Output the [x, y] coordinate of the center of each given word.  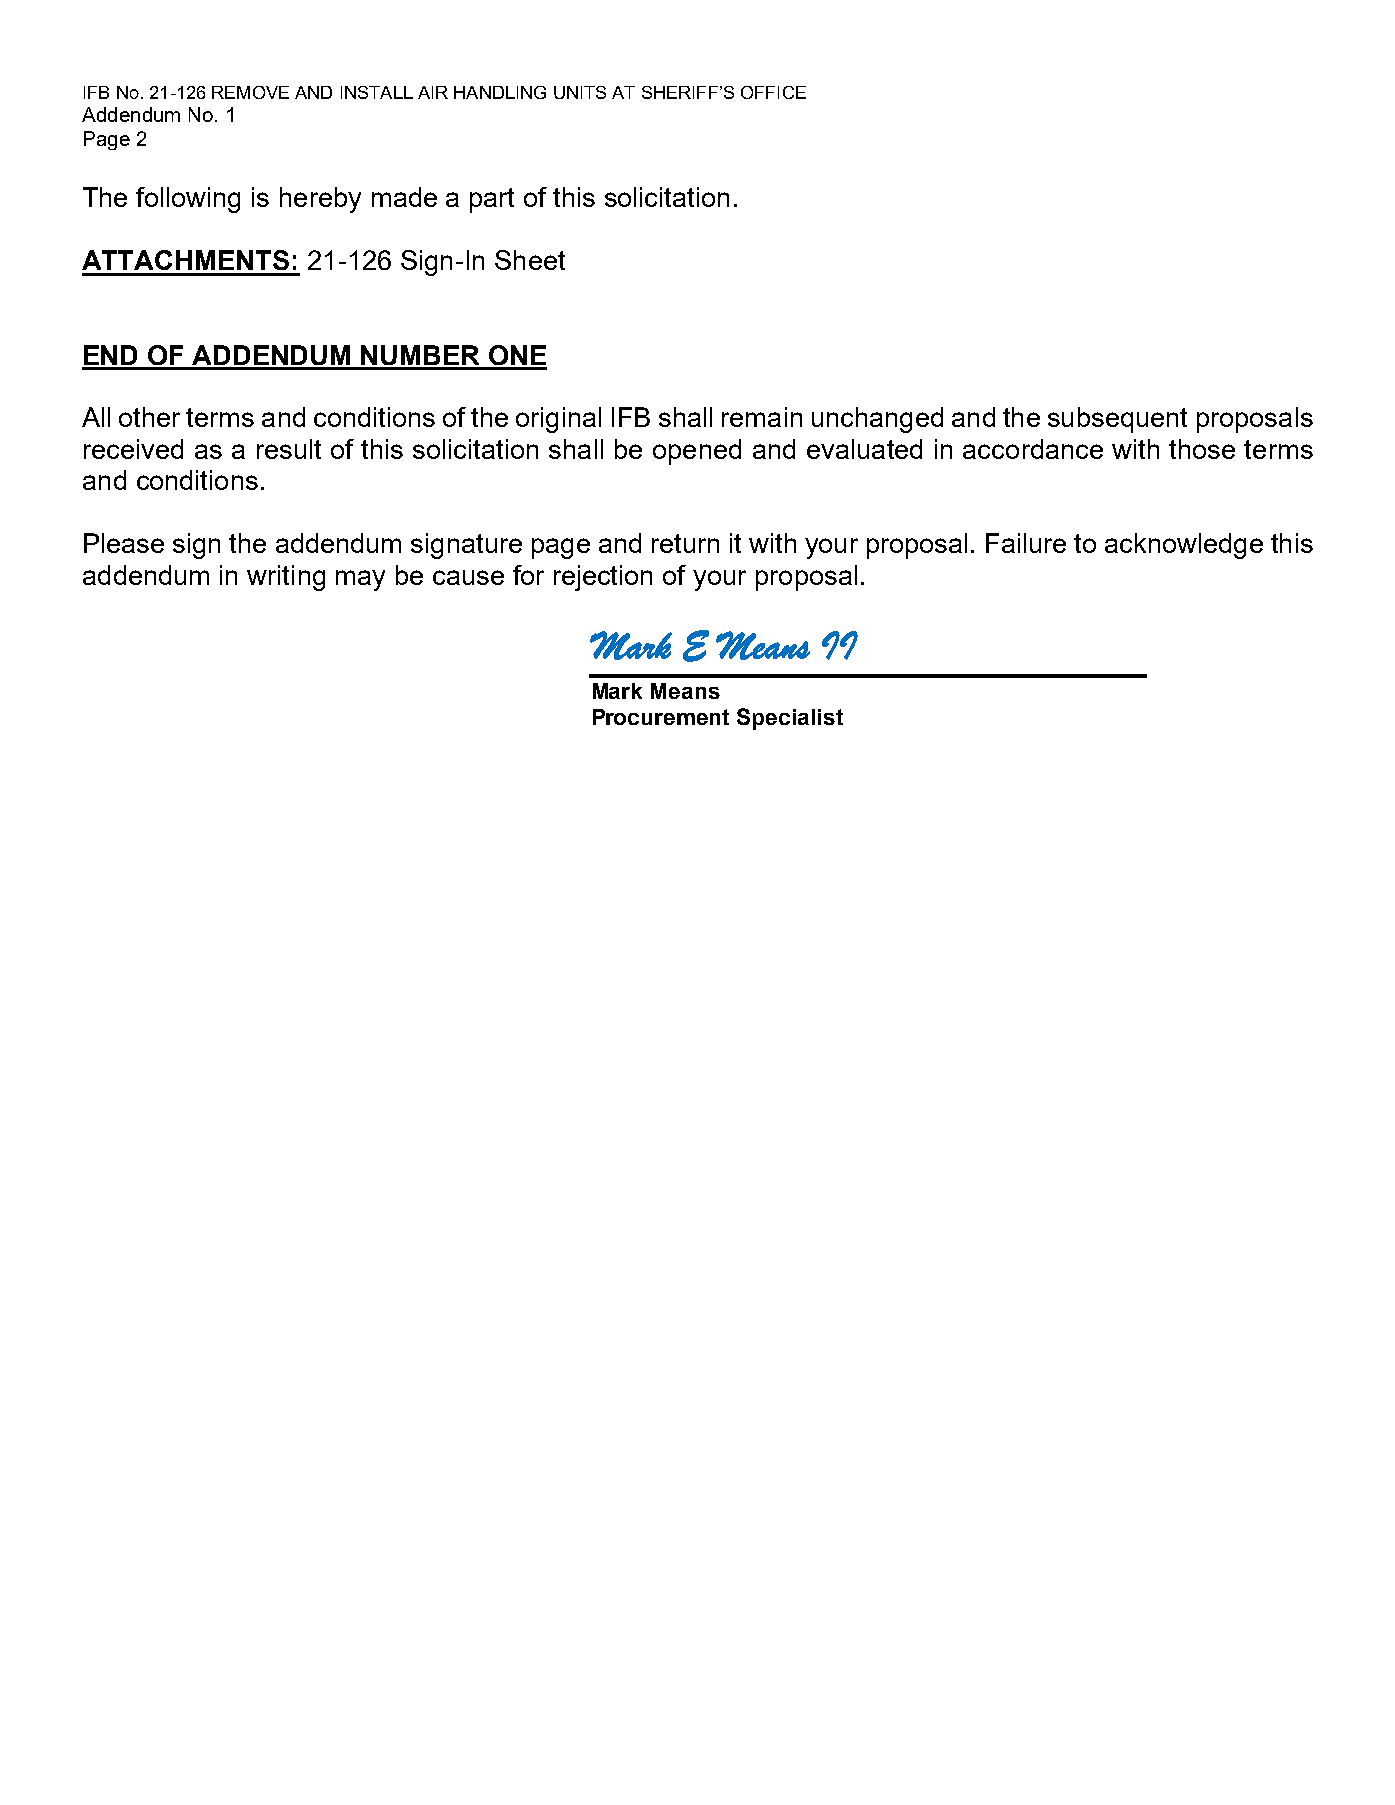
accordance [1033, 449]
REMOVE [250, 92]
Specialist [790, 719]
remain [762, 417]
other [149, 417]
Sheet [530, 260]
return [685, 543]
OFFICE [773, 92]
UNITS [580, 92]
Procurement [661, 717]
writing [286, 578]
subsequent [1117, 420]
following [188, 200]
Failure [1026, 543]
